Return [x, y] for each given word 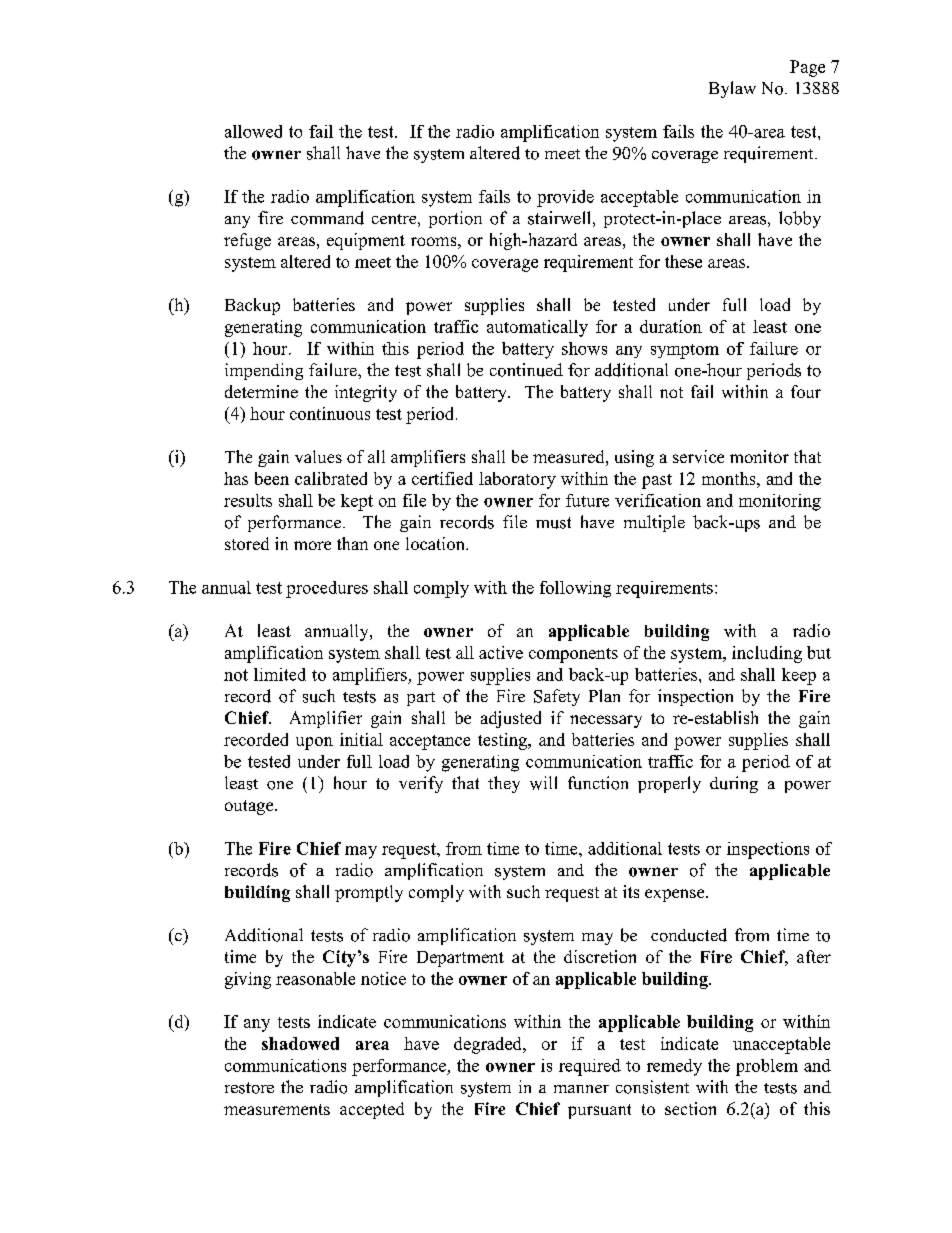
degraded [489, 1045]
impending [264, 371]
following [575, 589]
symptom [685, 351]
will [543, 783]
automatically [537, 328]
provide [565, 198]
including [767, 654]
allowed [253, 131]
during [734, 784]
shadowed [300, 1043]
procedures [327, 589]
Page [807, 68]
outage [250, 807]
